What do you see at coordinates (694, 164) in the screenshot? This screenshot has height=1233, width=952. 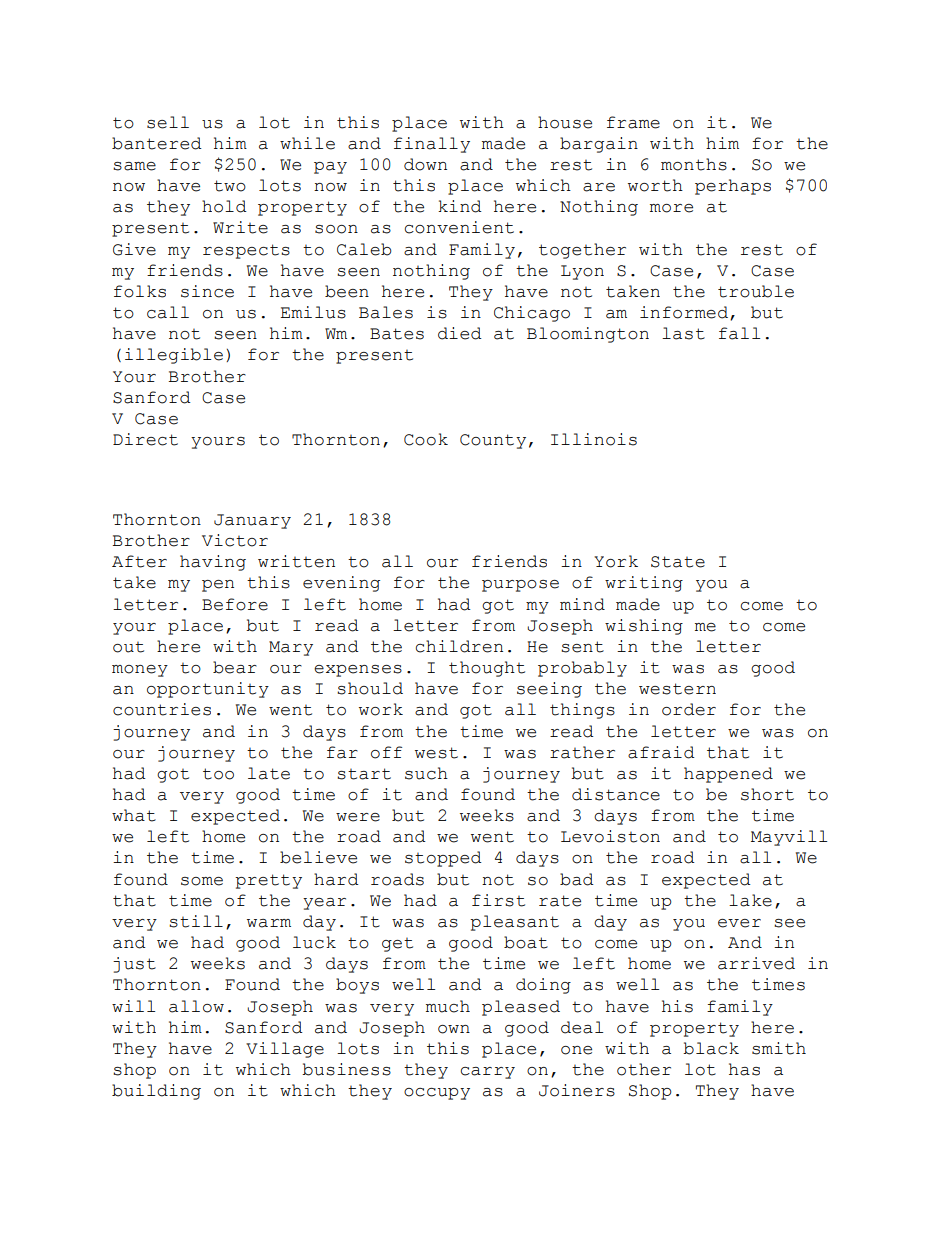 I see `months` at bounding box center [694, 164].
